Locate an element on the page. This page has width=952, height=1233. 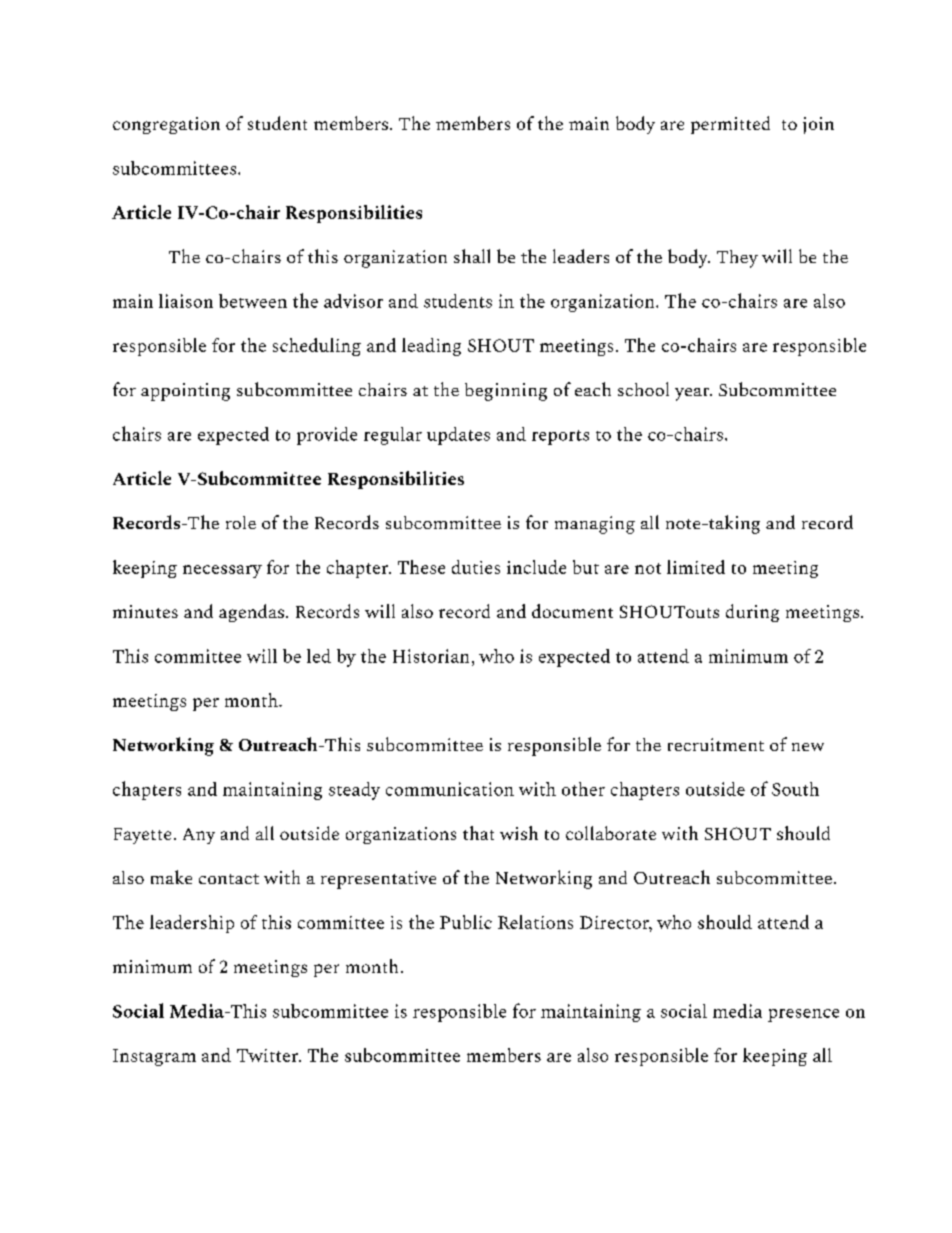
Twitter is located at coordinates (268, 1055).
